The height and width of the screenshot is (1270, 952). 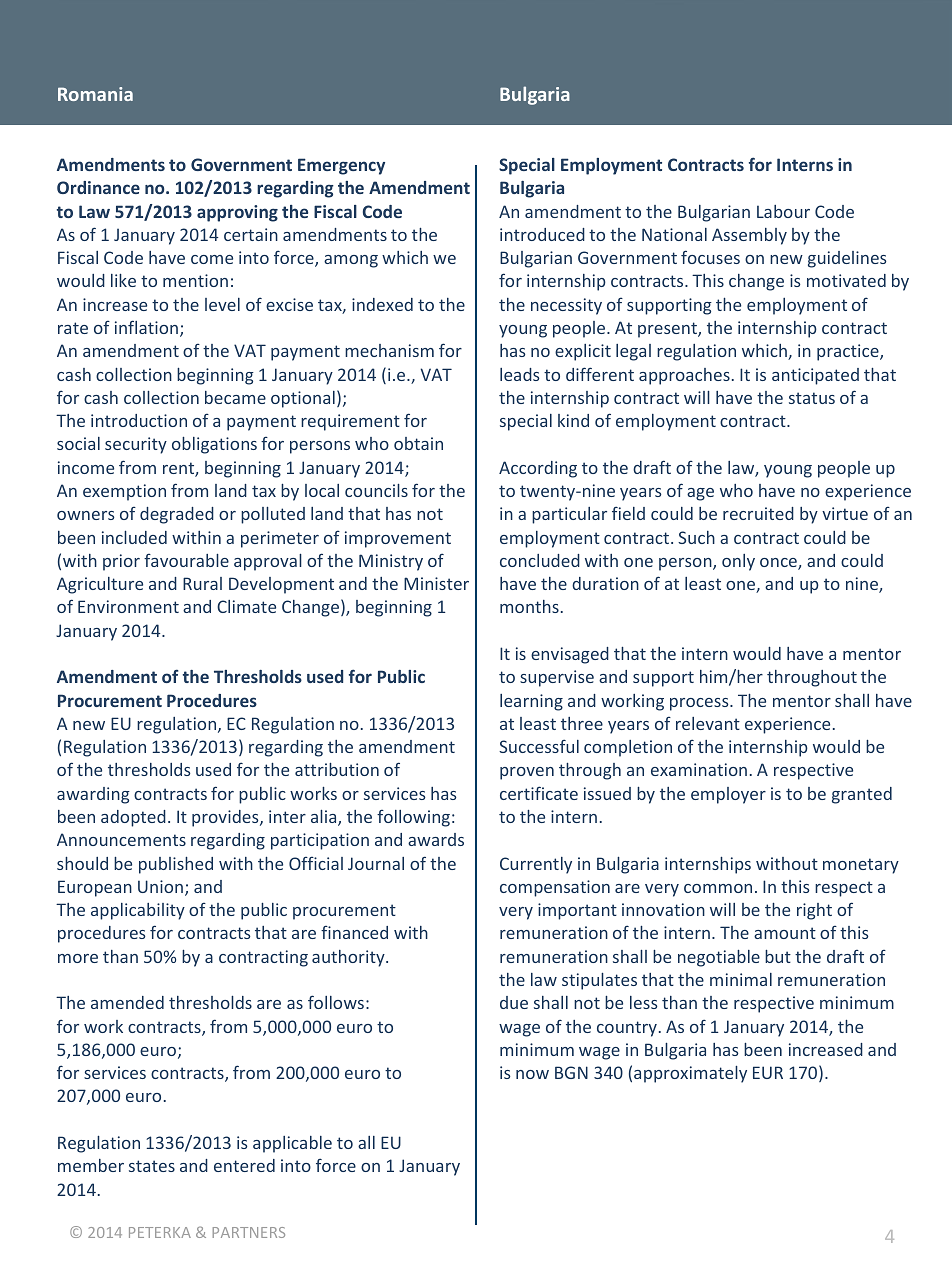 I want to click on learning, so click(x=531, y=702).
